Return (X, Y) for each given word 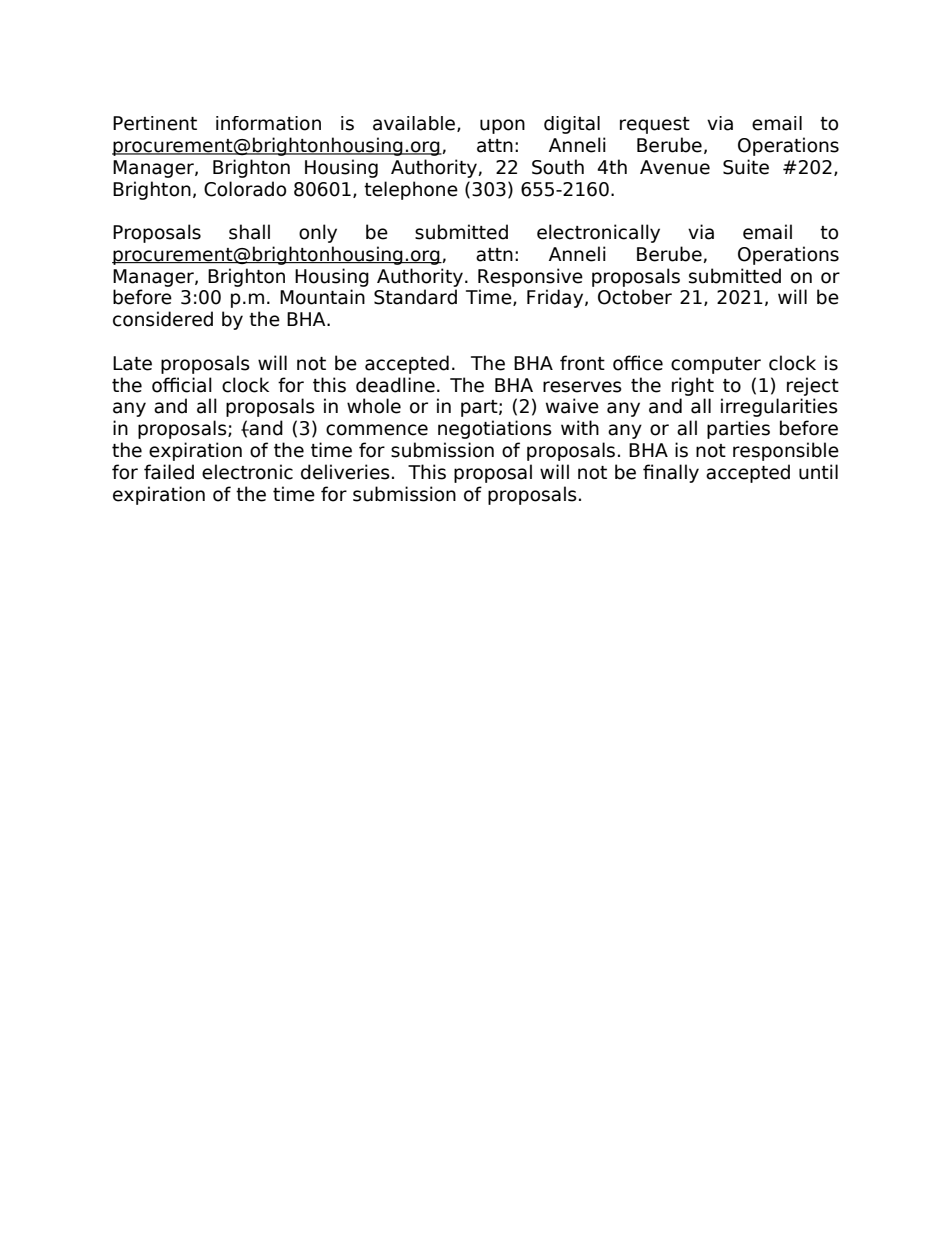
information (268, 123)
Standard (415, 297)
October (635, 297)
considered (163, 319)
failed (169, 472)
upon (502, 126)
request (655, 125)
